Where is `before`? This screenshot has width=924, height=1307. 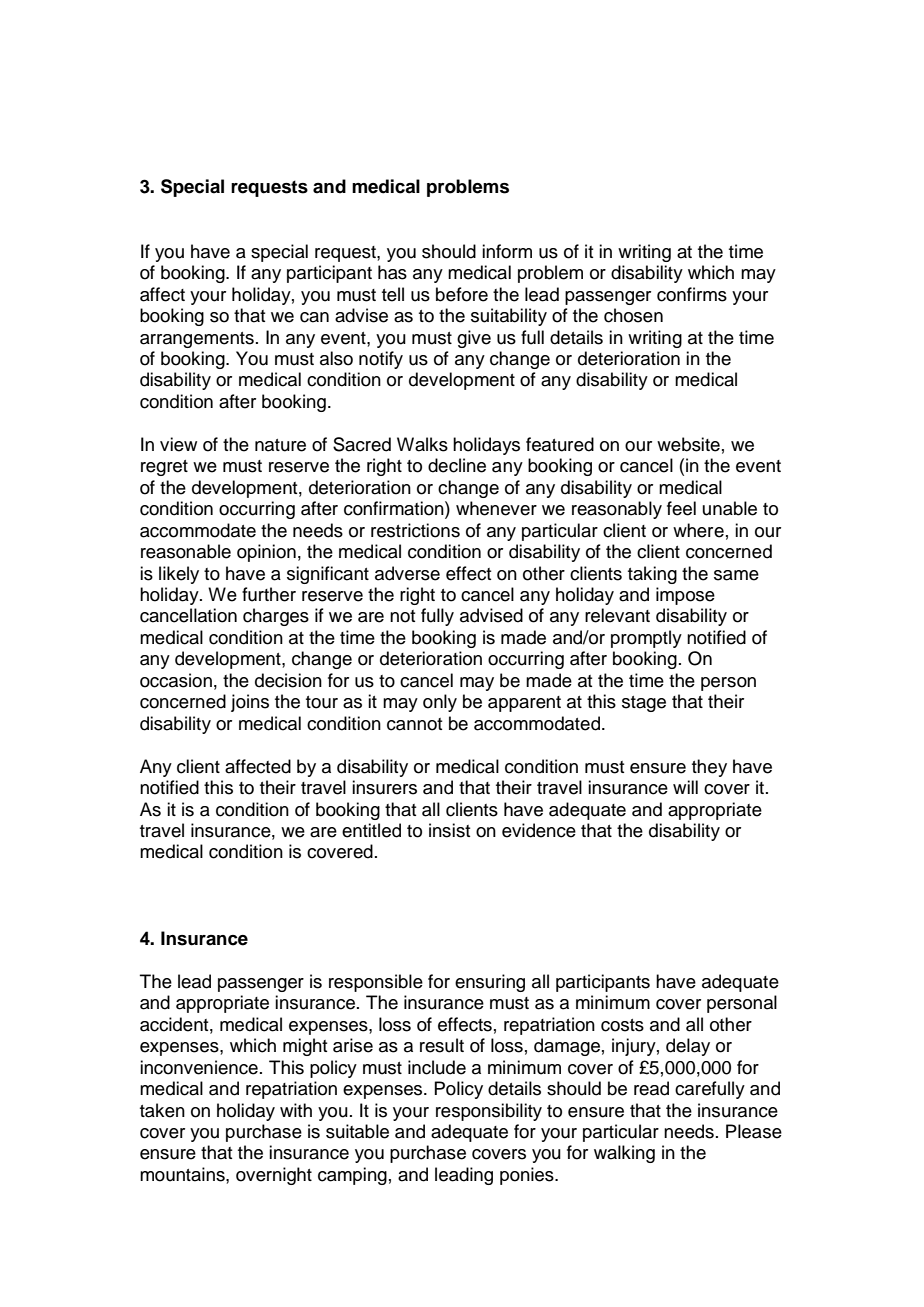 before is located at coordinates (462, 294).
